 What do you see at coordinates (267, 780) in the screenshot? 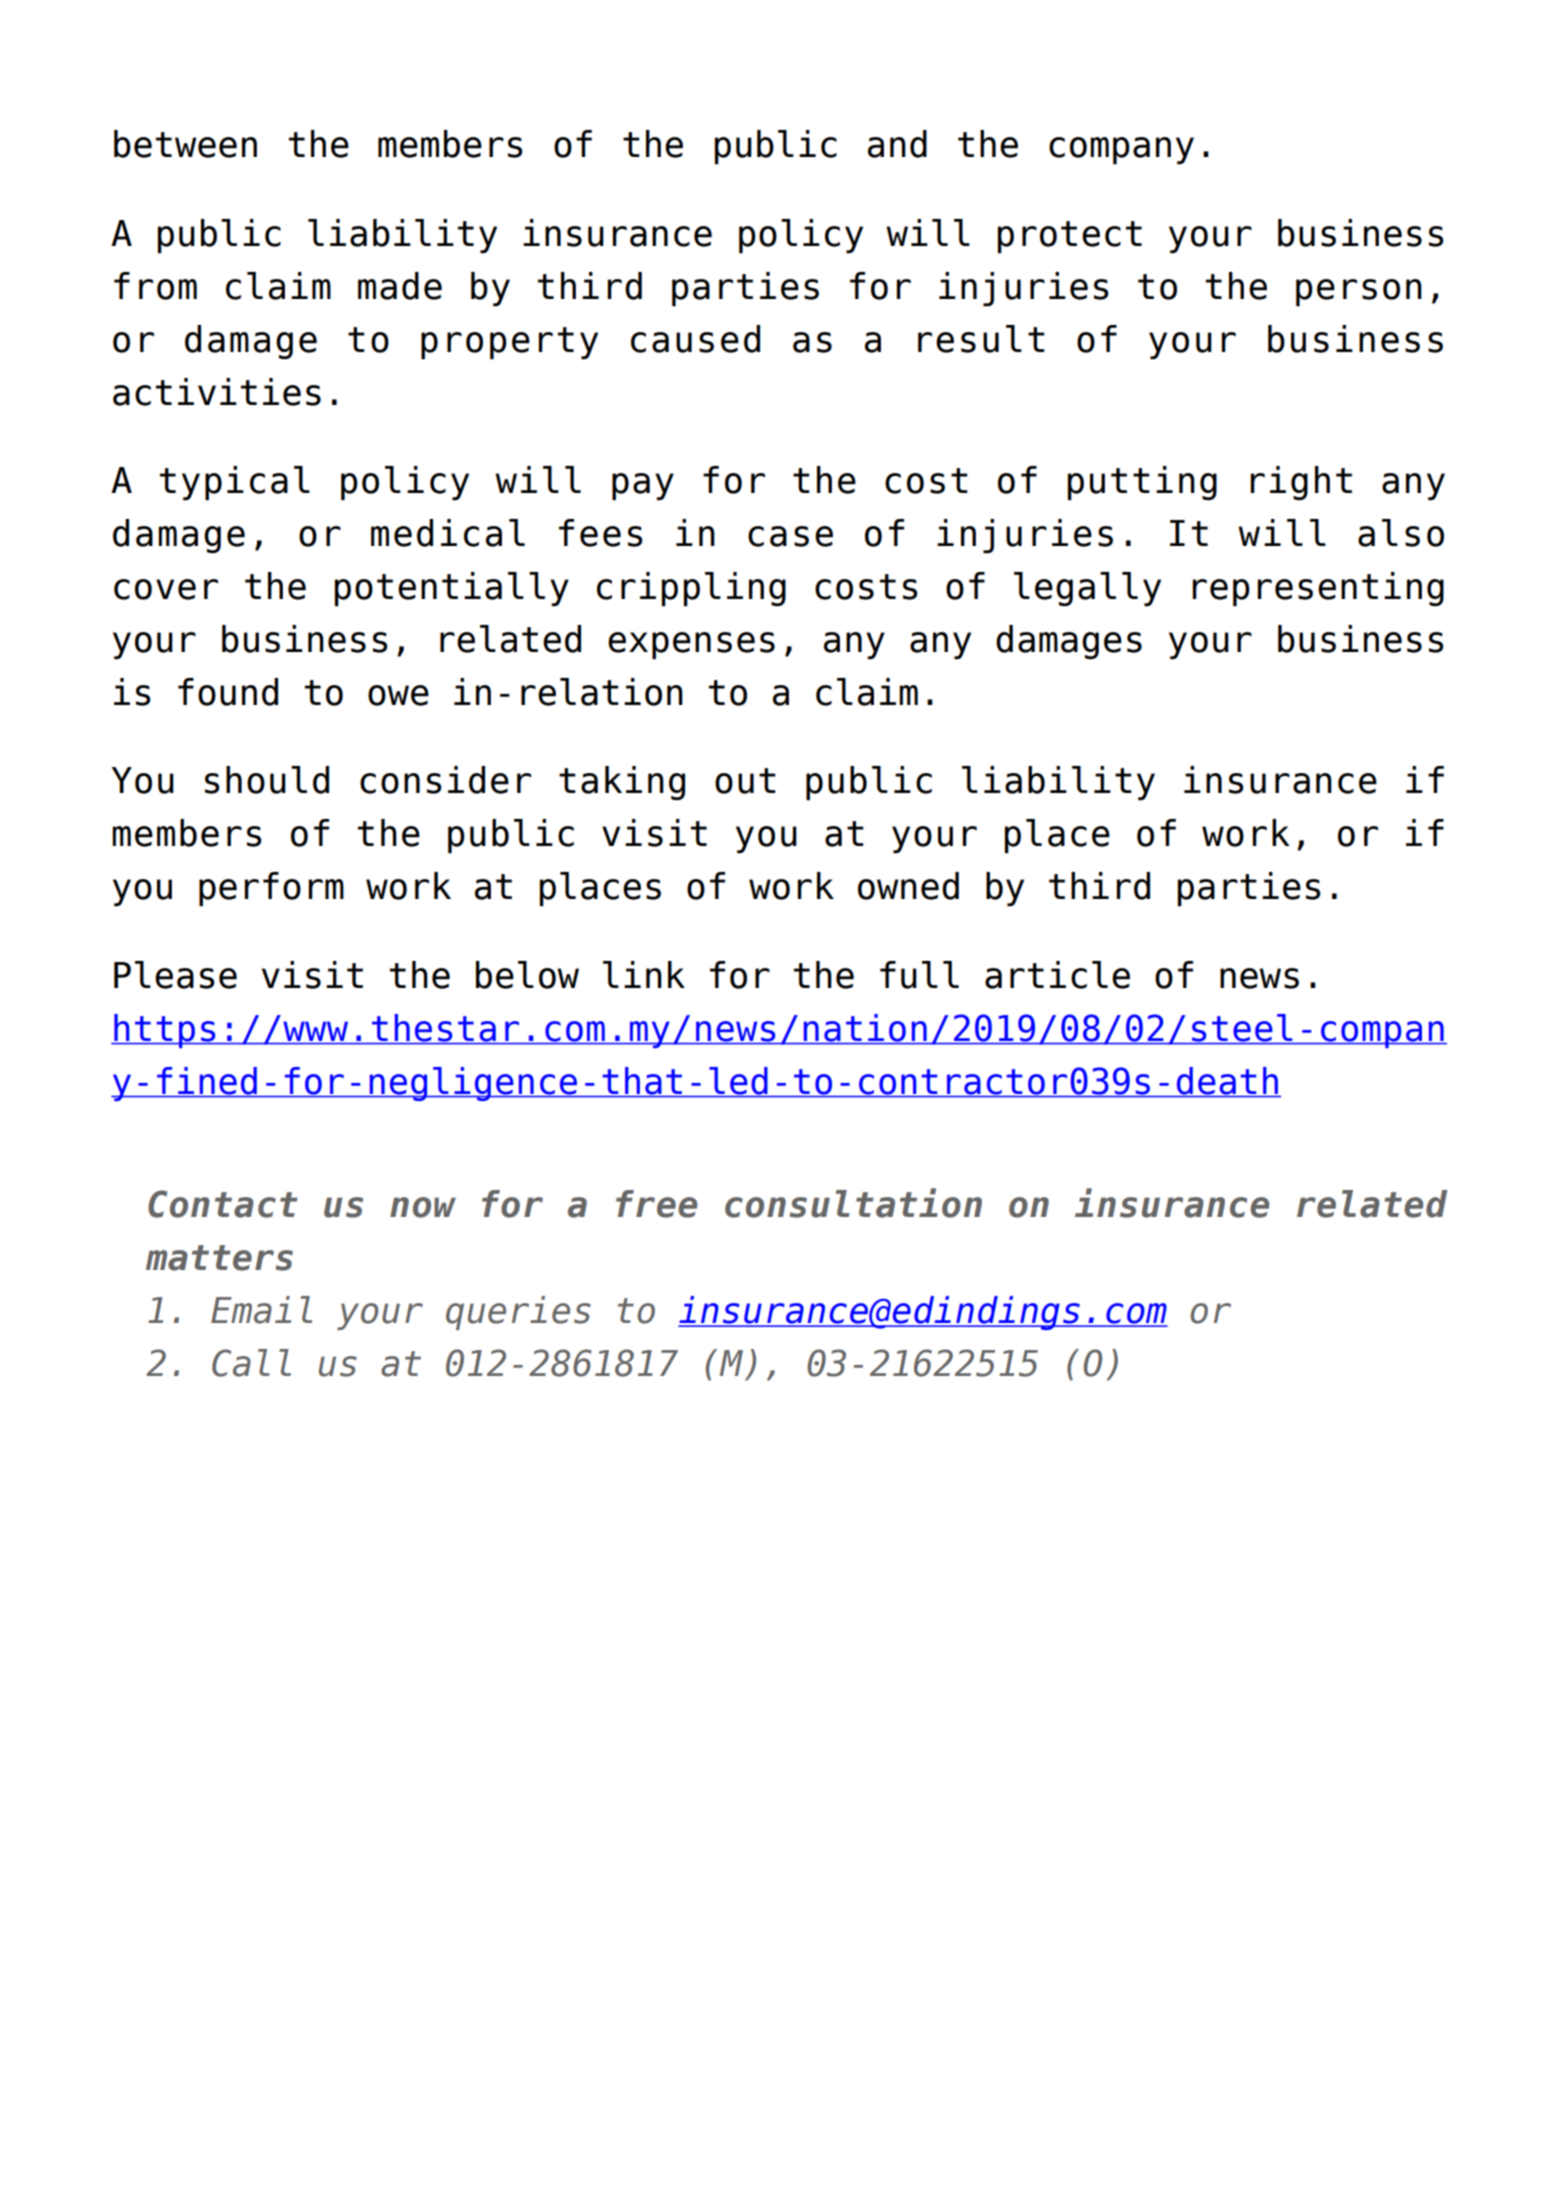
I see `should` at bounding box center [267, 780].
